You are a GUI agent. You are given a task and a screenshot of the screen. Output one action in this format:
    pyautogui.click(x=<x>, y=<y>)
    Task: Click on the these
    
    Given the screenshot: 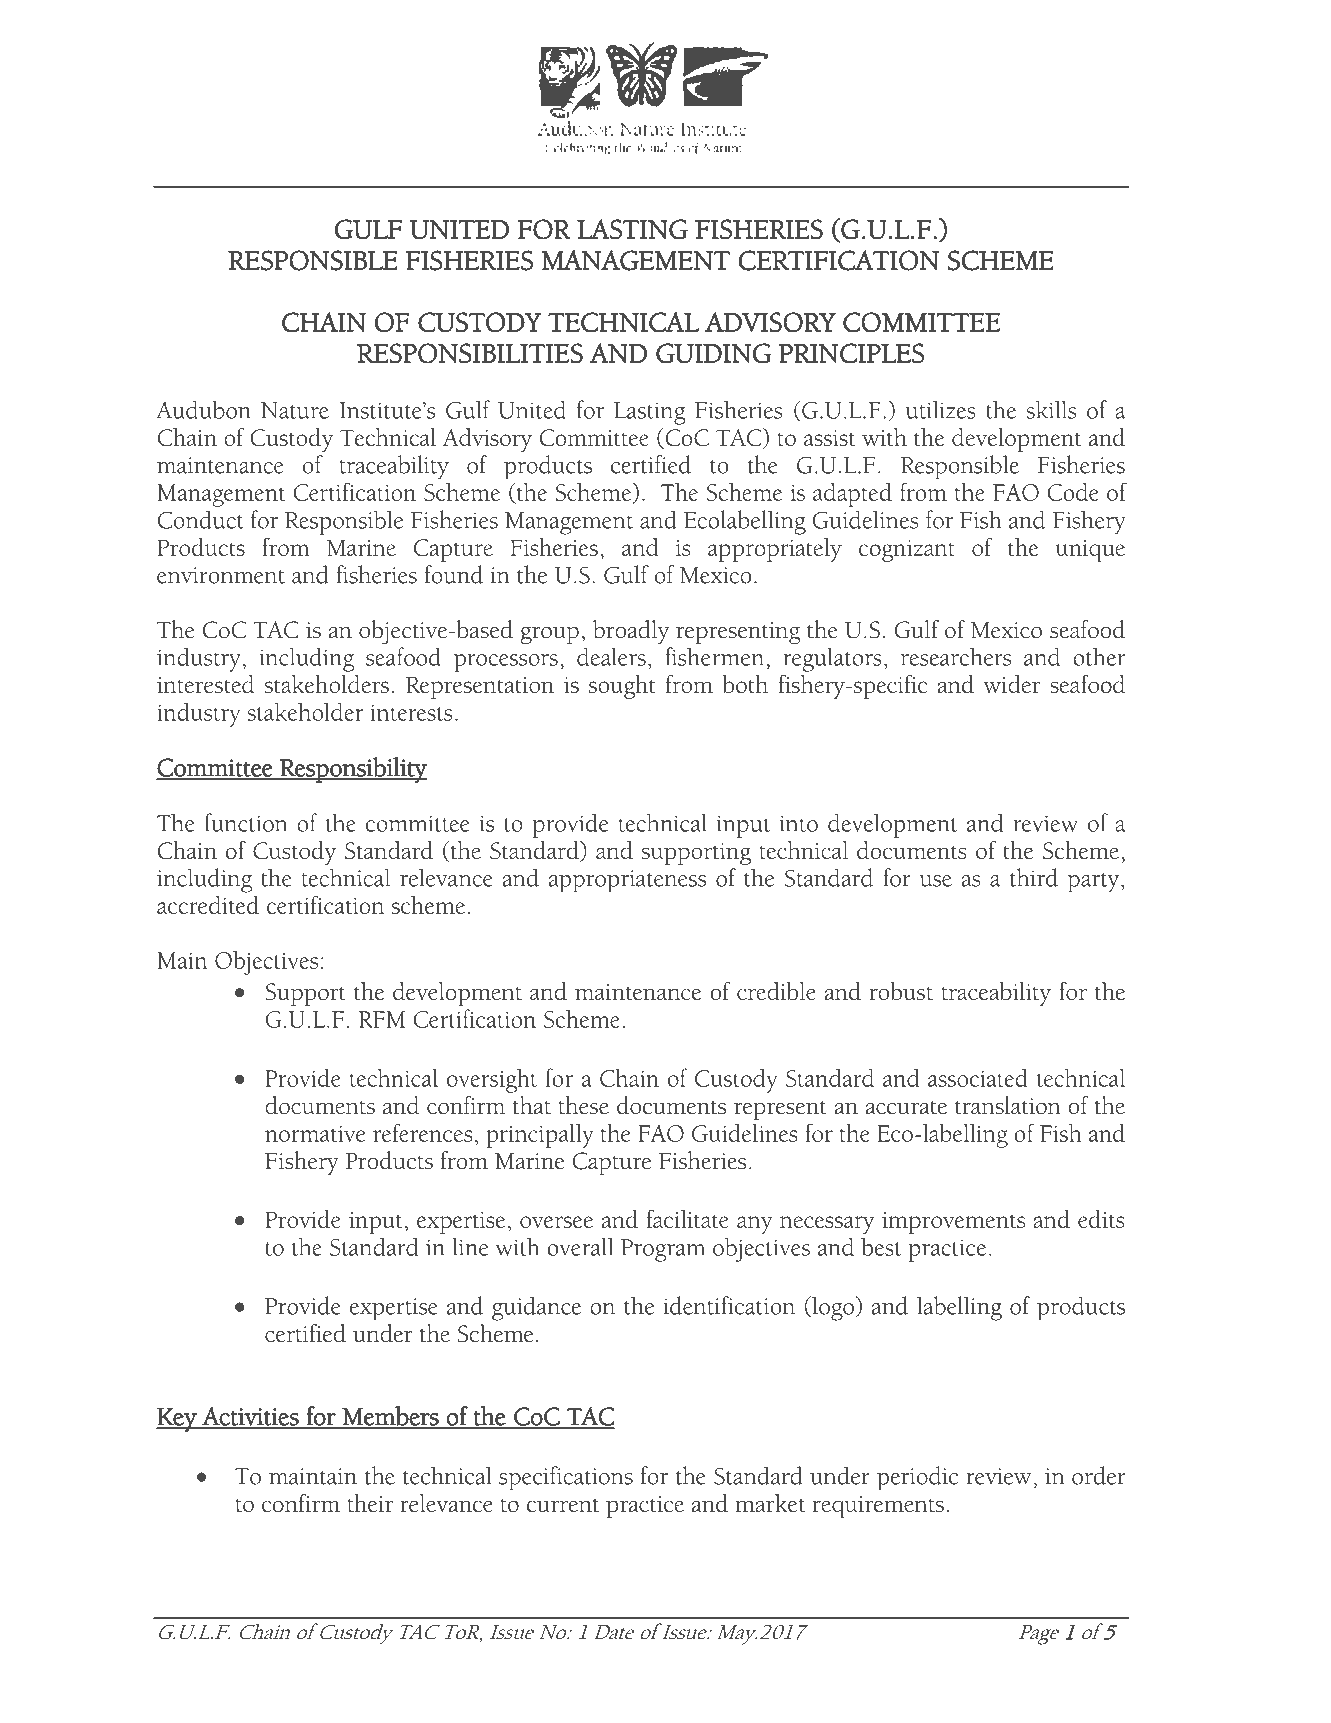 What is the action you would take?
    pyautogui.click(x=583, y=1105)
